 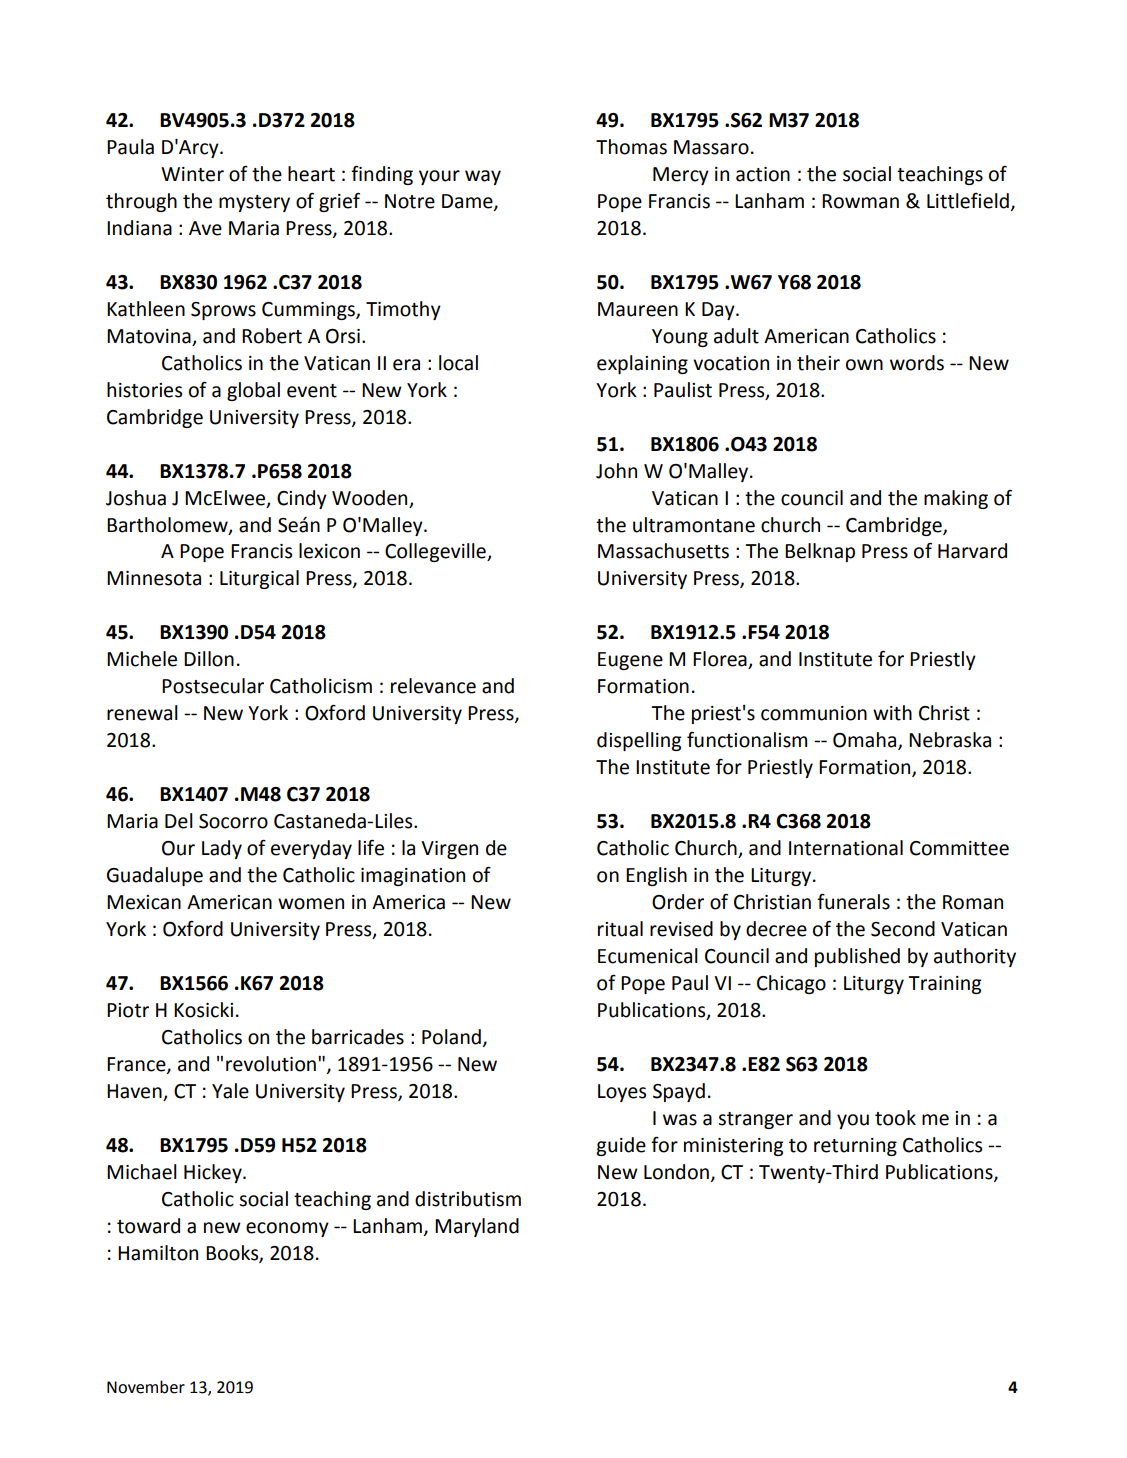 I want to click on Rowman, so click(x=860, y=201).
